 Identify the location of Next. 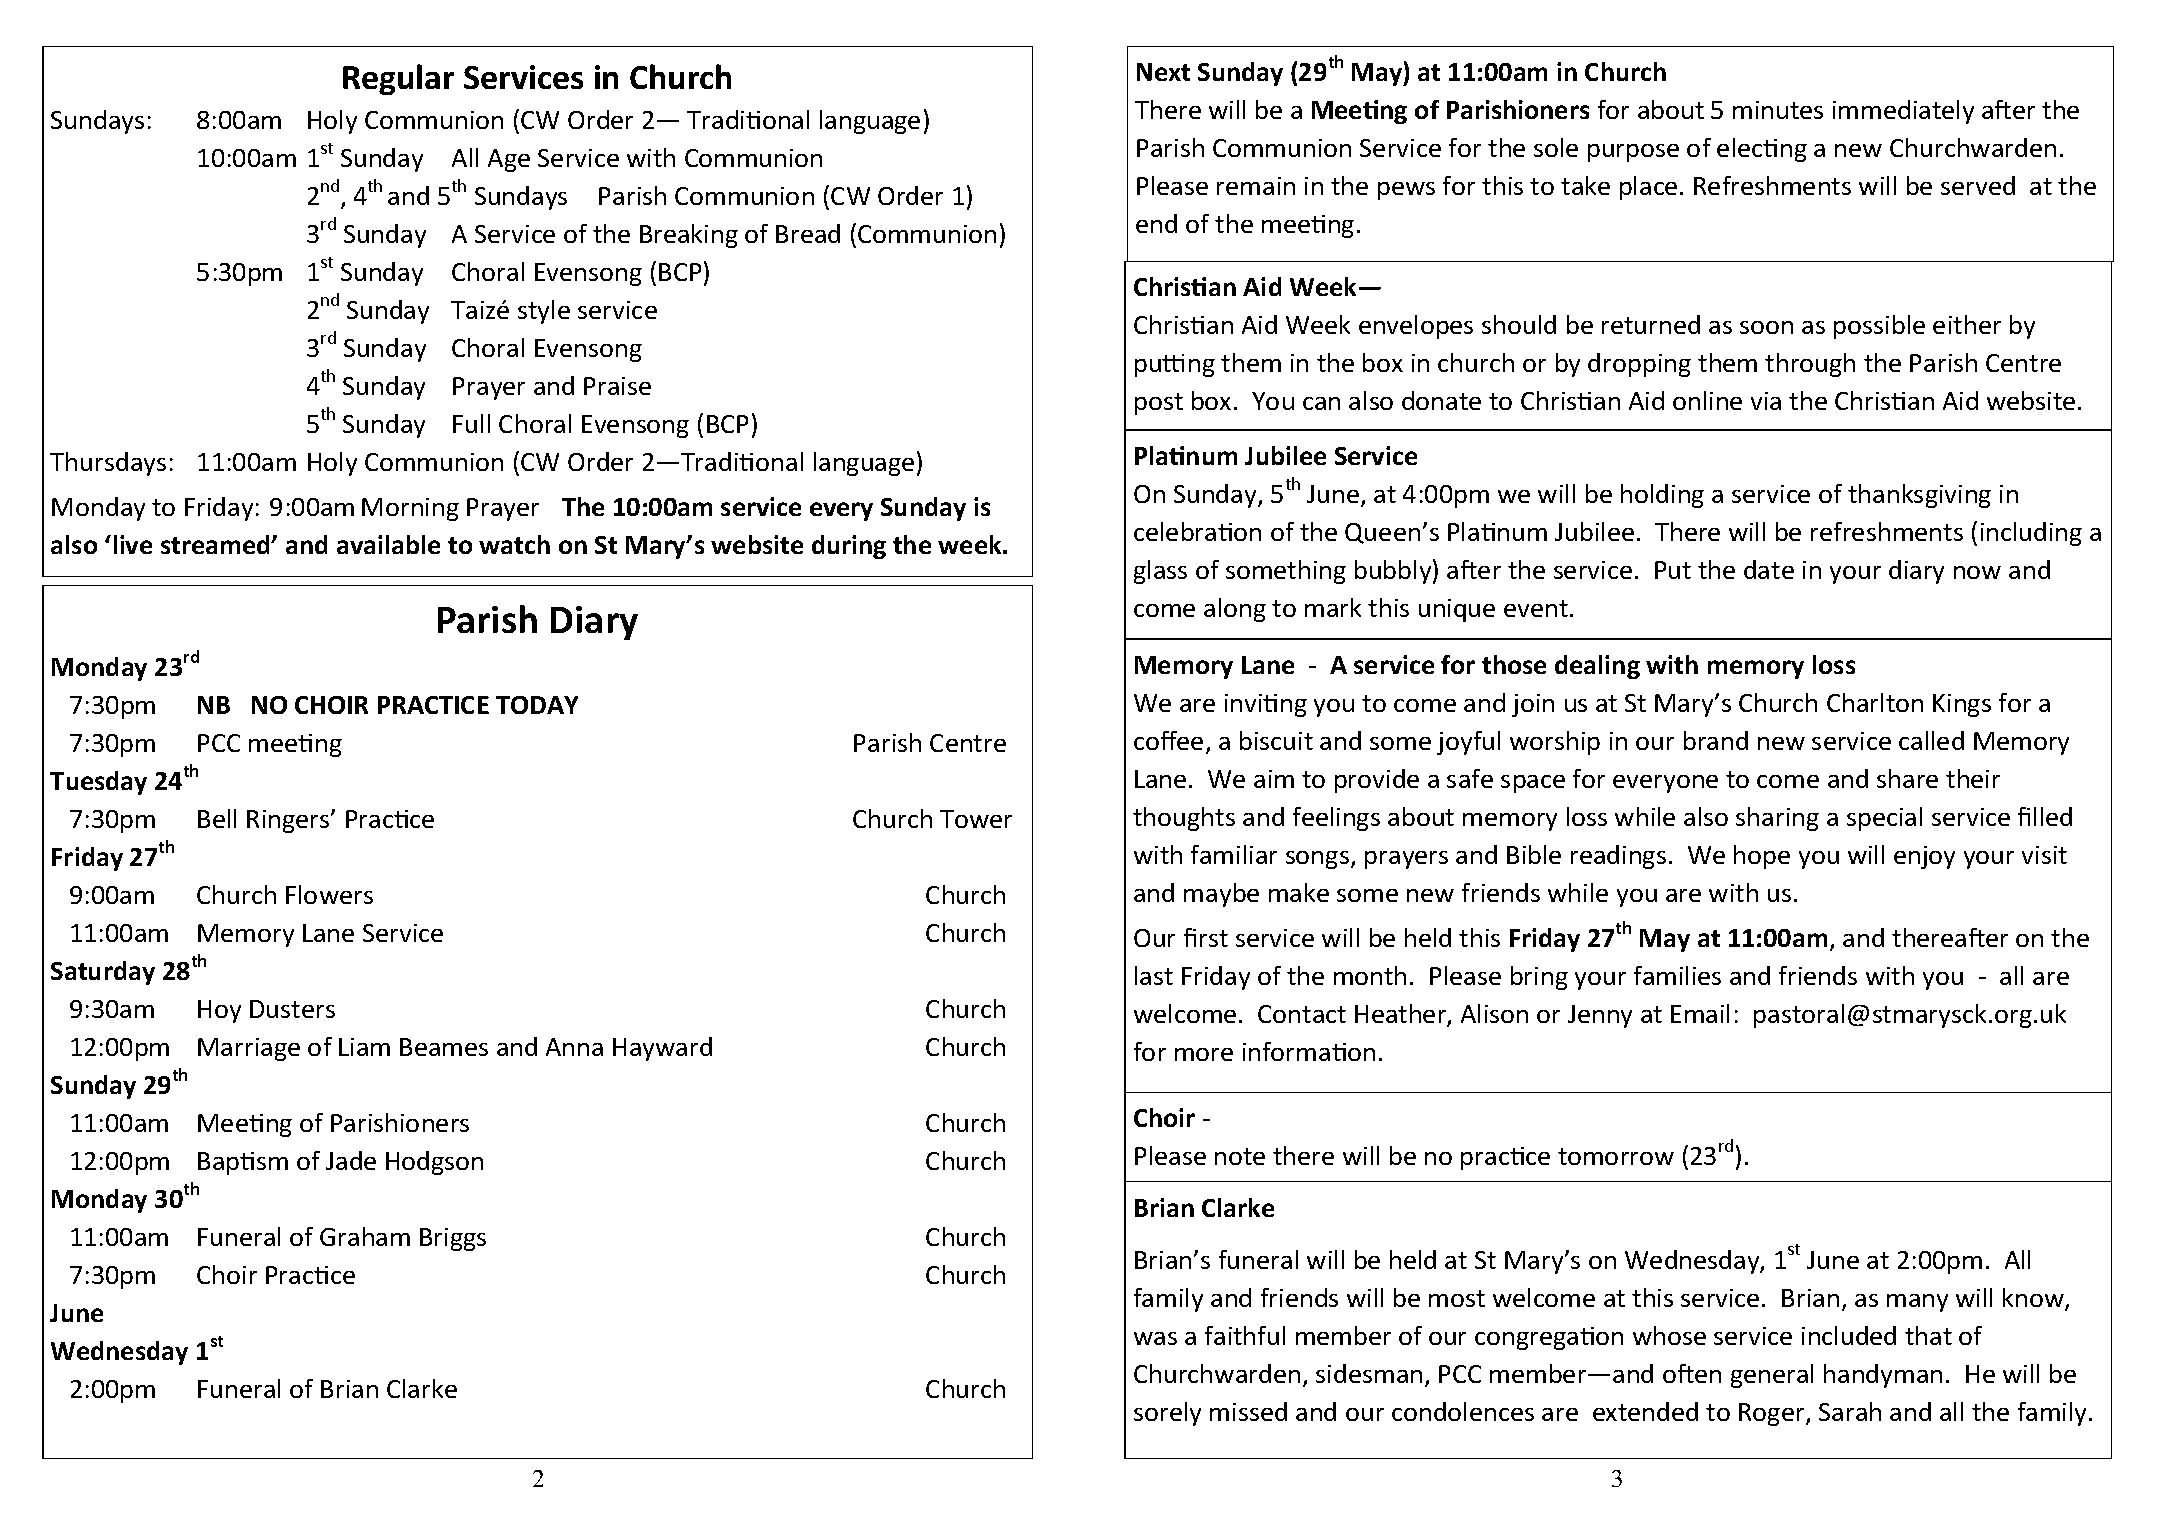
(1163, 72).
